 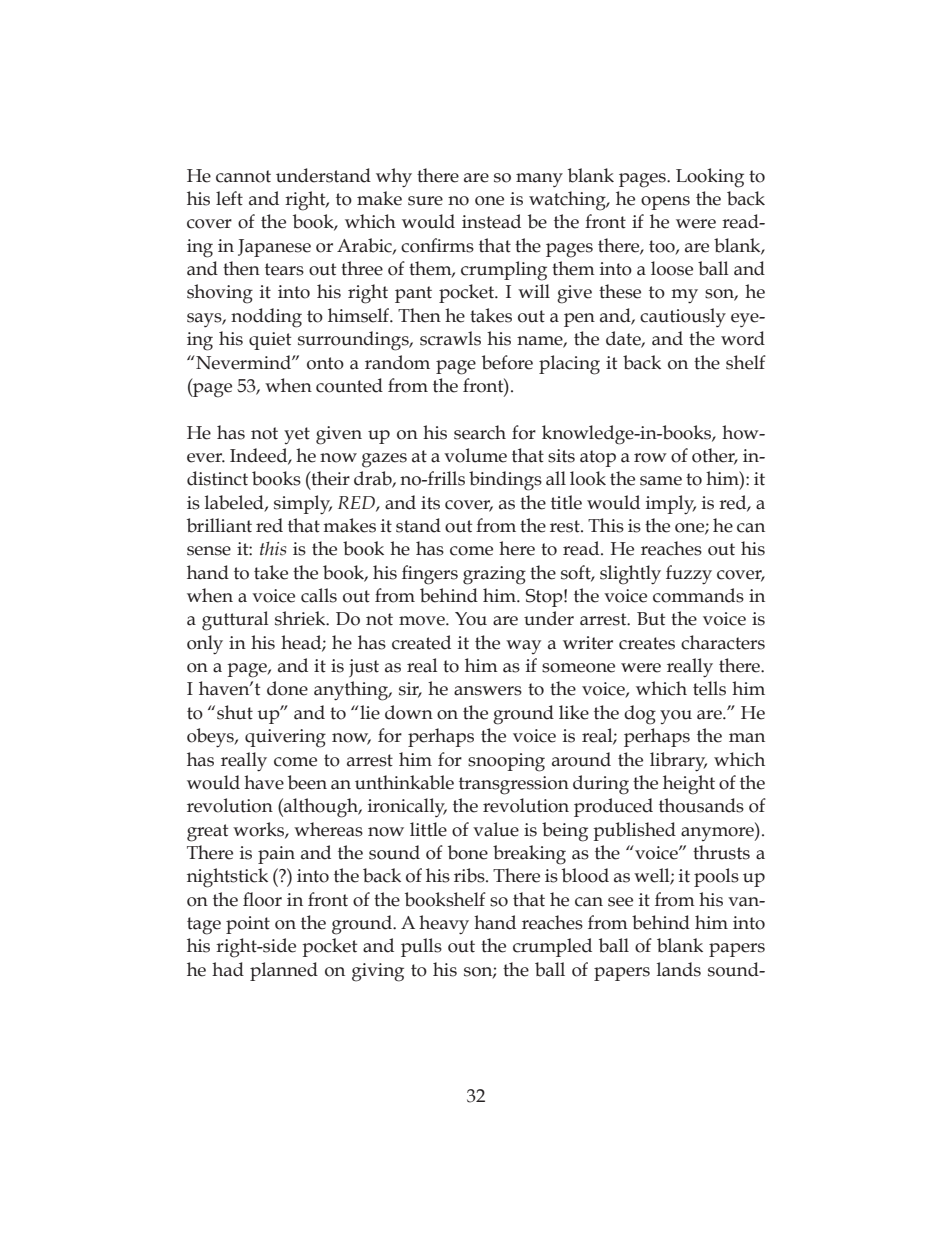 What do you see at coordinates (650, 458) in the screenshot?
I see `row` at bounding box center [650, 458].
